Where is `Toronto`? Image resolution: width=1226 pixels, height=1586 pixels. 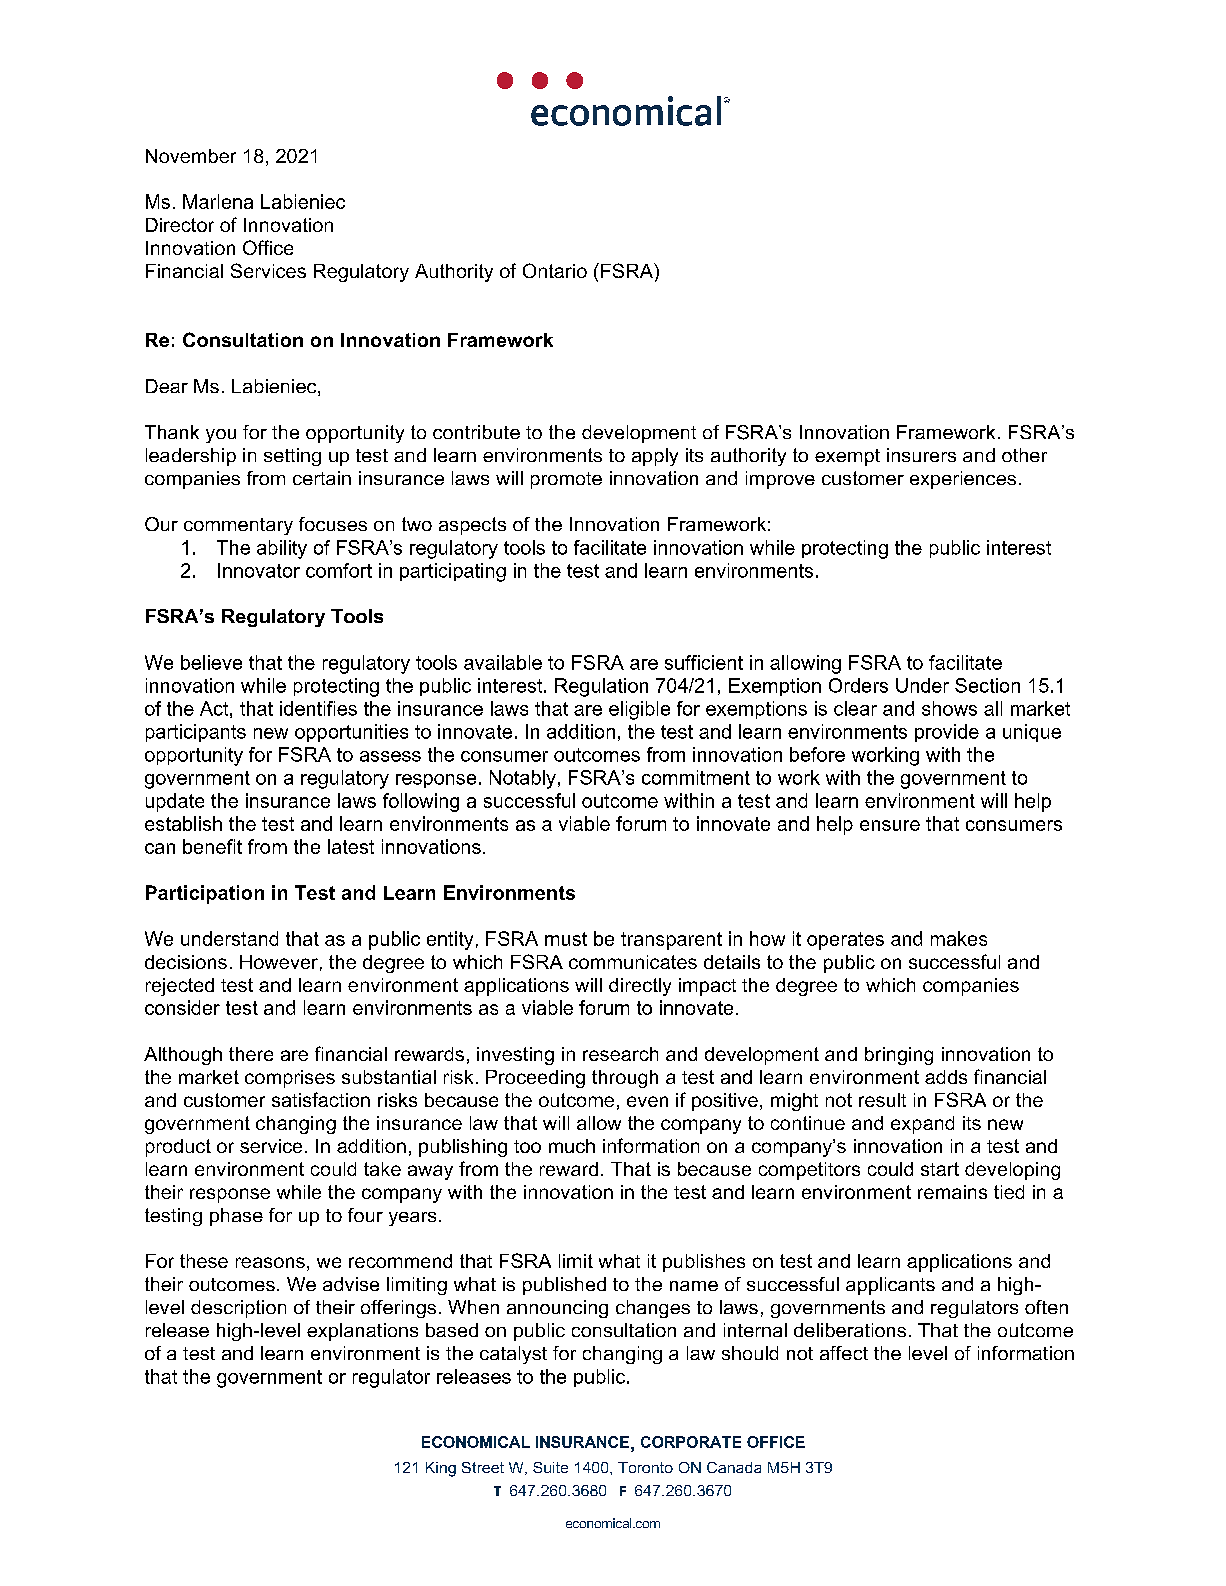 Toronto is located at coordinates (645, 1467).
